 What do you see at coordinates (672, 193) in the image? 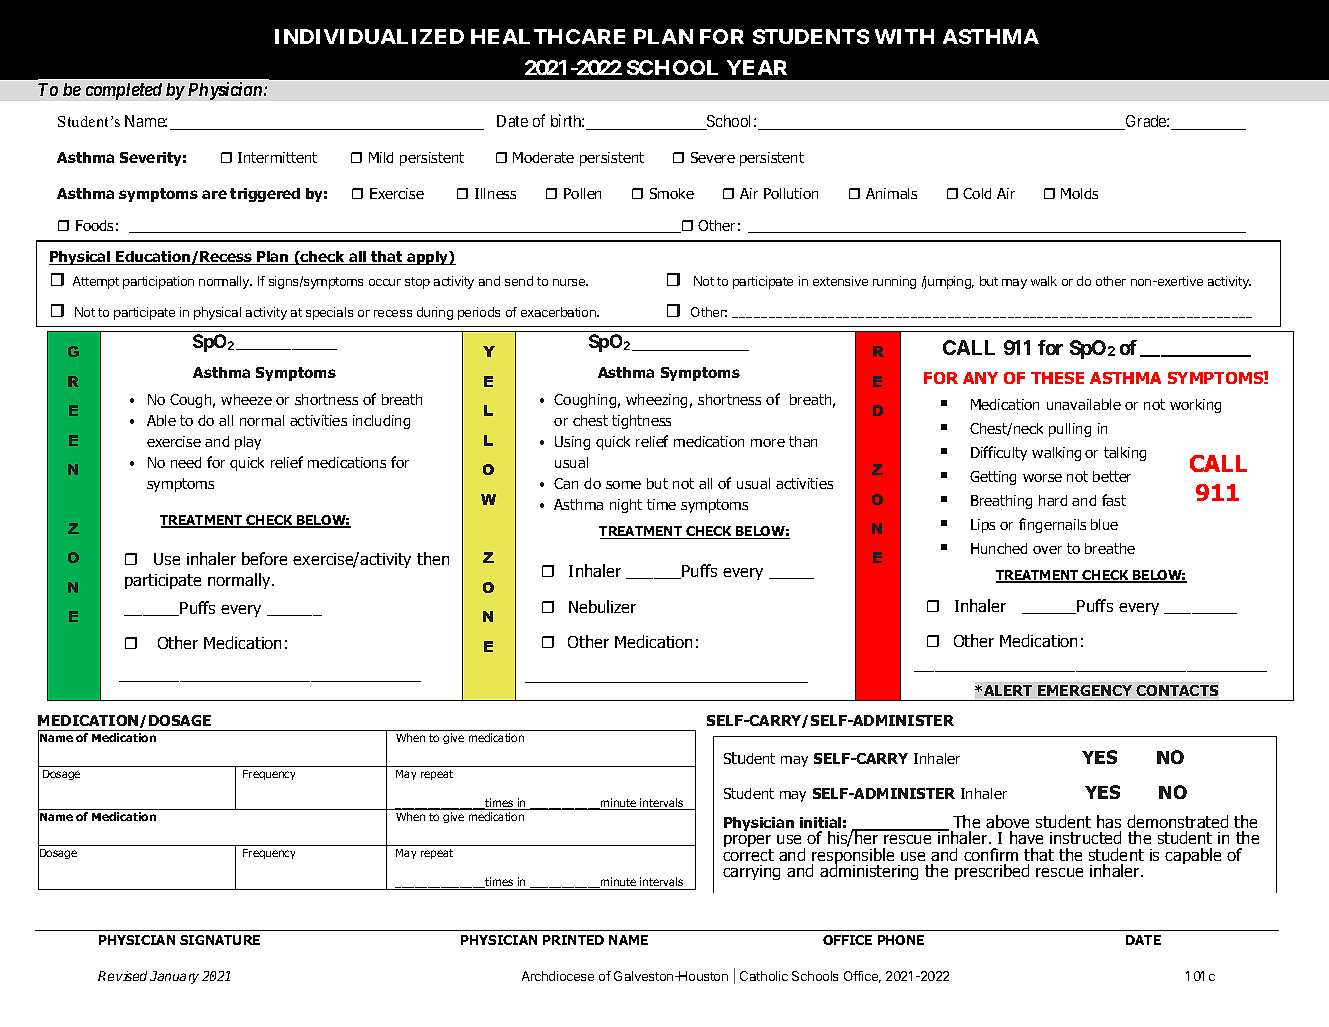
I see `Smoke` at bounding box center [672, 193].
